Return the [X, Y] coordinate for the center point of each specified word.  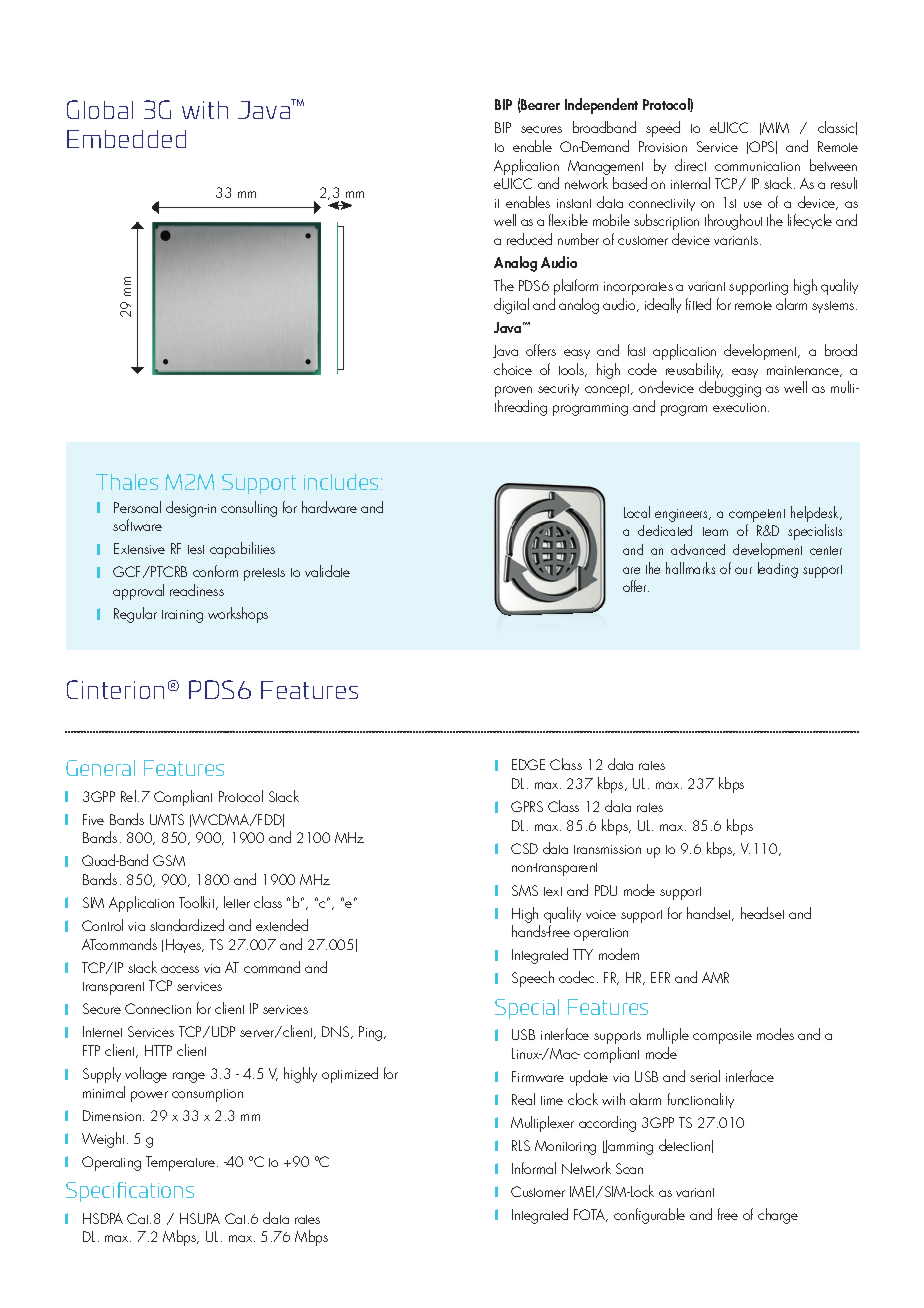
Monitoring [565, 1147]
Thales [127, 482]
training [182, 616]
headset [762, 913]
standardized [187, 925]
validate [327, 571]
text [553, 891]
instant [574, 203]
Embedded [126, 139]
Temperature [182, 1163]
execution [739, 407]
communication [757, 166]
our [743, 570]
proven [513, 391]
